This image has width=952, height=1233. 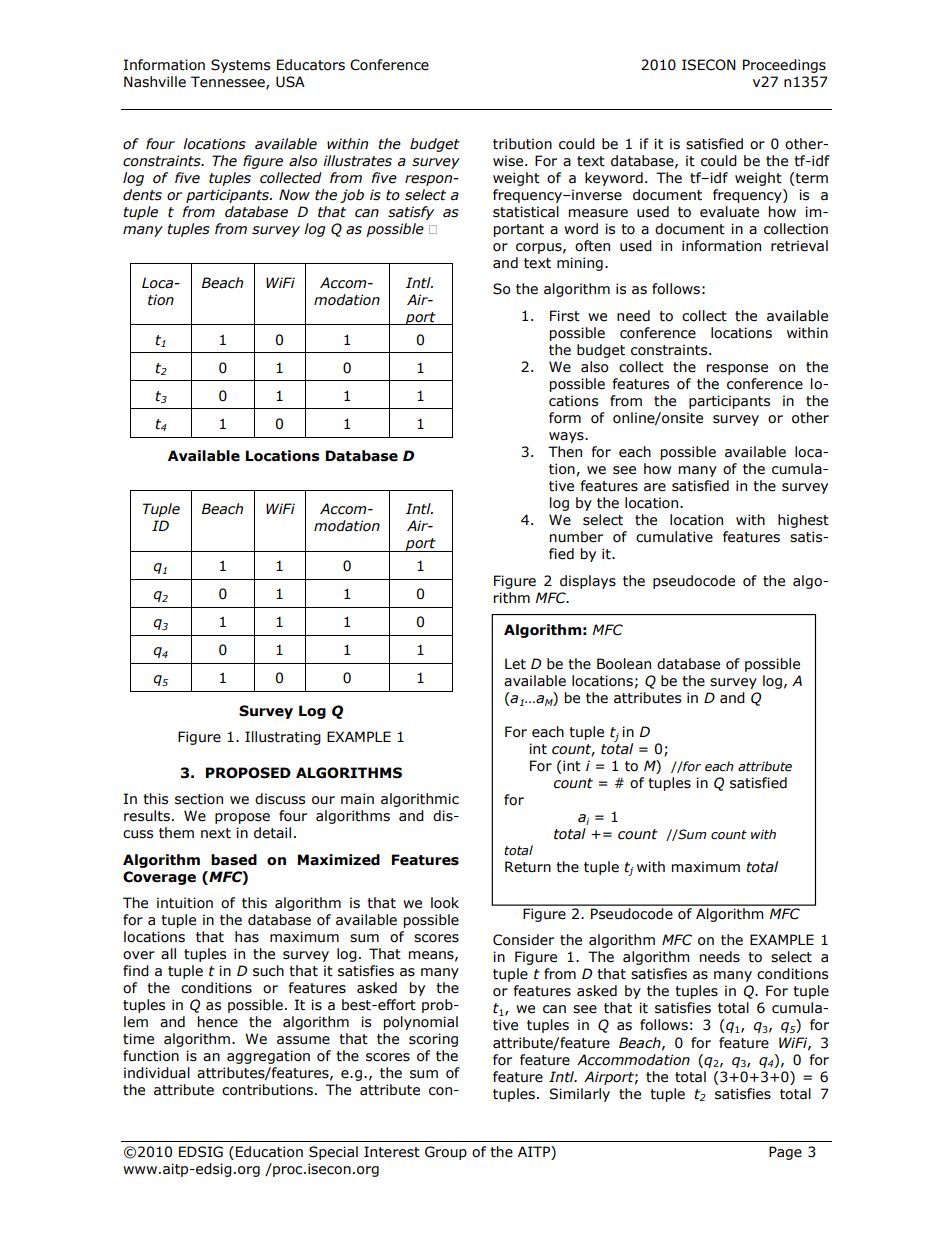 What do you see at coordinates (357, 161) in the image?
I see `illustrates` at bounding box center [357, 161].
